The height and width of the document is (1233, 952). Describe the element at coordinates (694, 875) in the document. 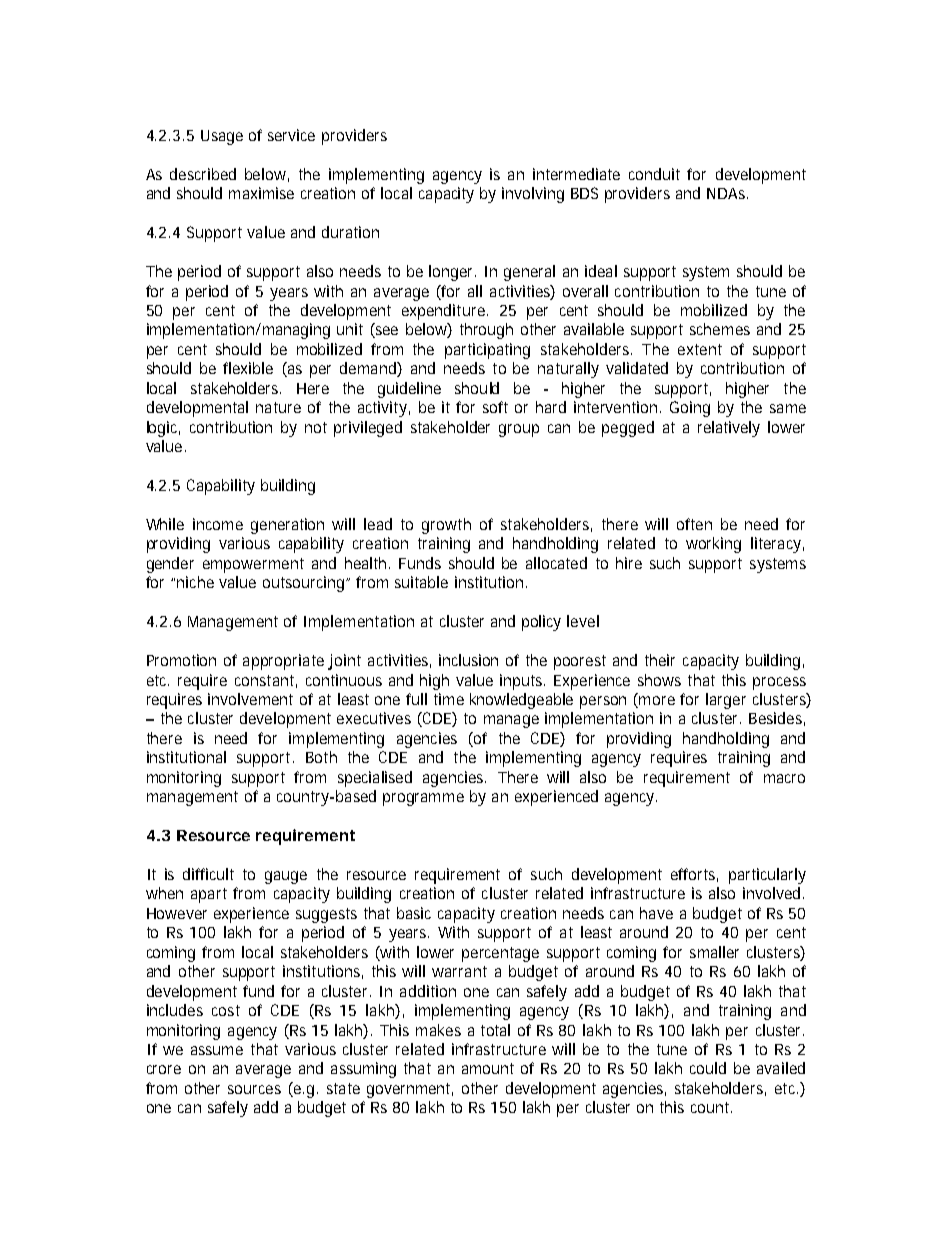

I see `efforts` at that location.
